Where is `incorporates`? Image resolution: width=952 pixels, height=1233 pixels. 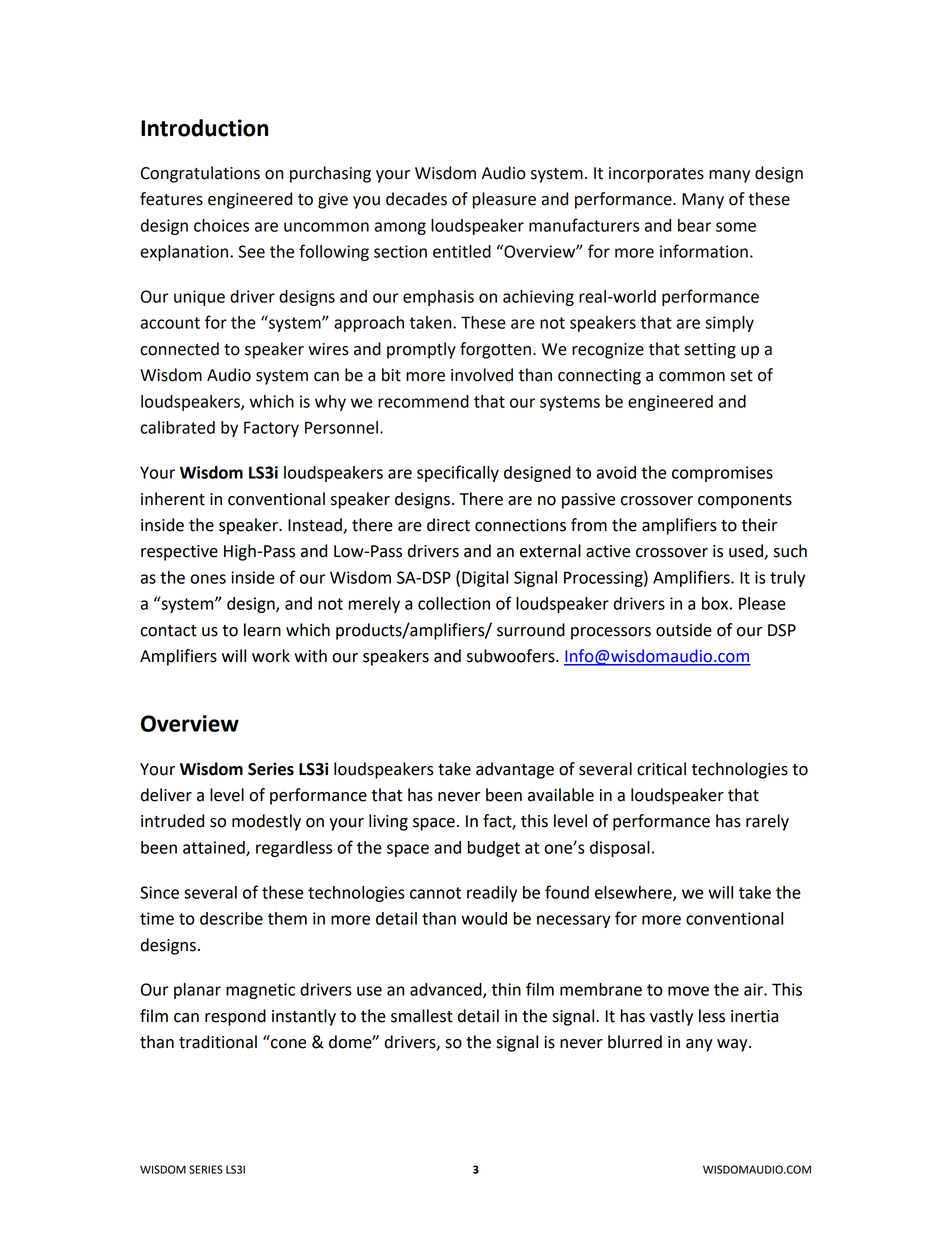 incorporates is located at coordinates (656, 175).
